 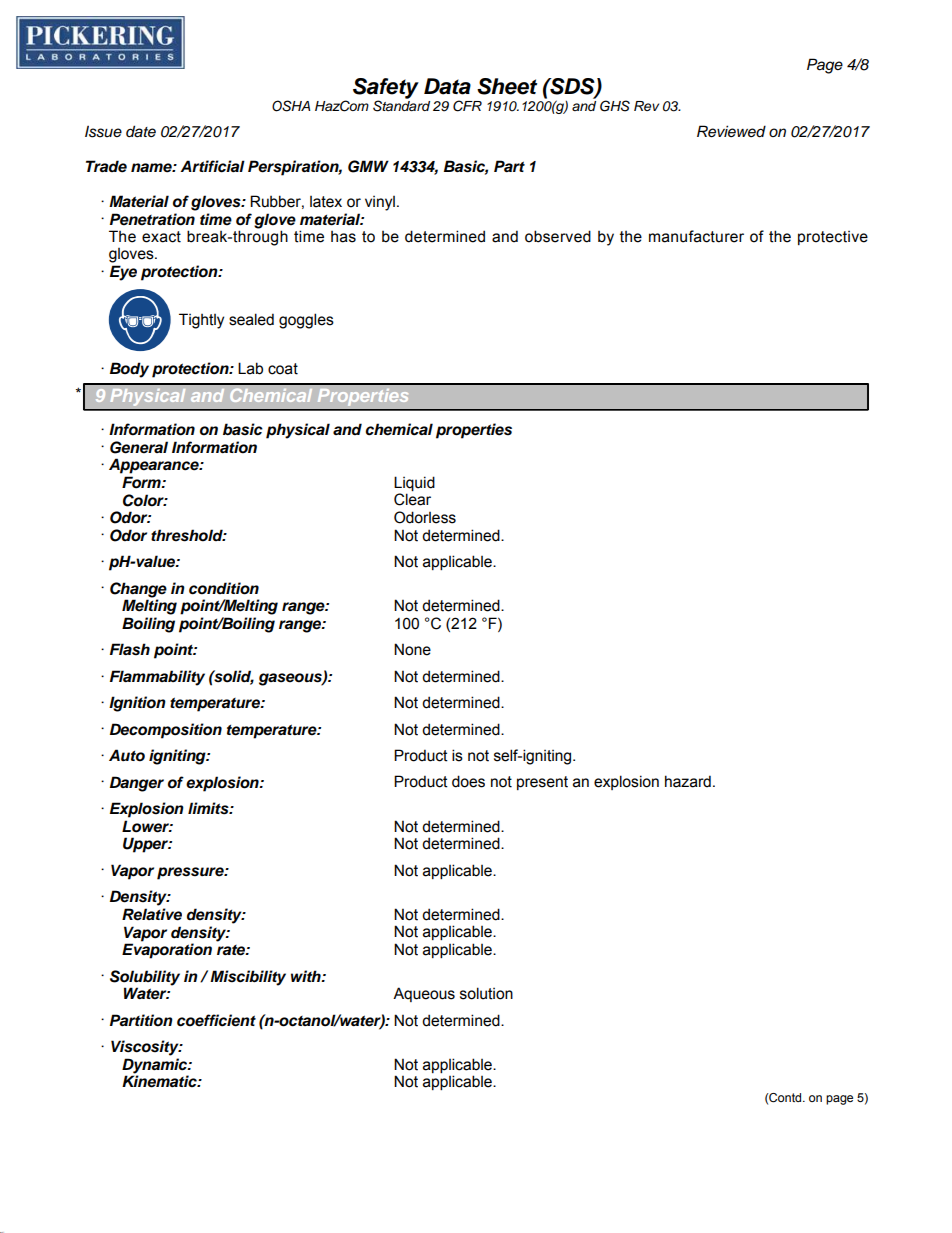 I want to click on Body, so click(x=129, y=370).
